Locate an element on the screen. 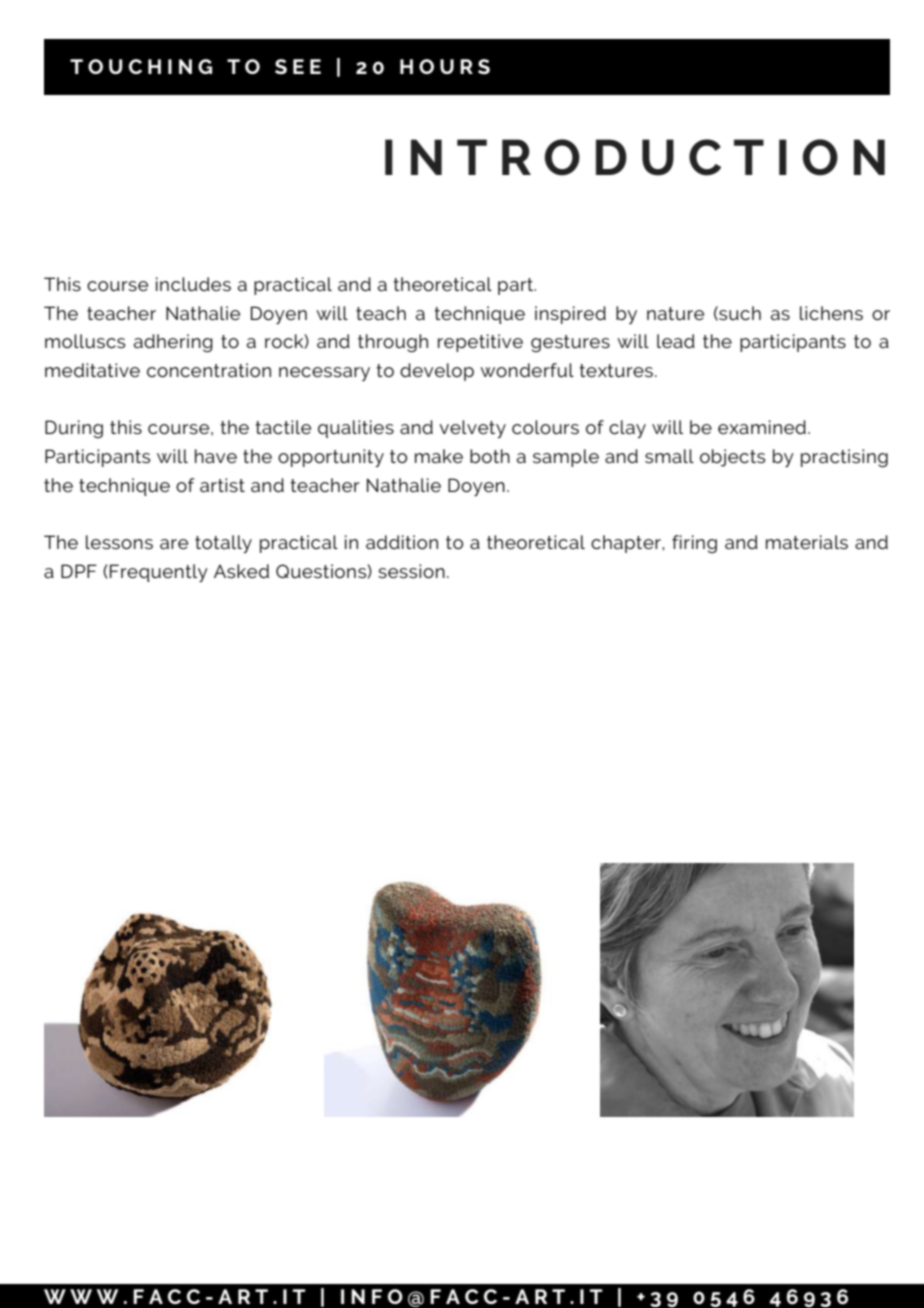 The width and height of the screenshot is (924, 1308). Frequently is located at coordinates (159, 573).
